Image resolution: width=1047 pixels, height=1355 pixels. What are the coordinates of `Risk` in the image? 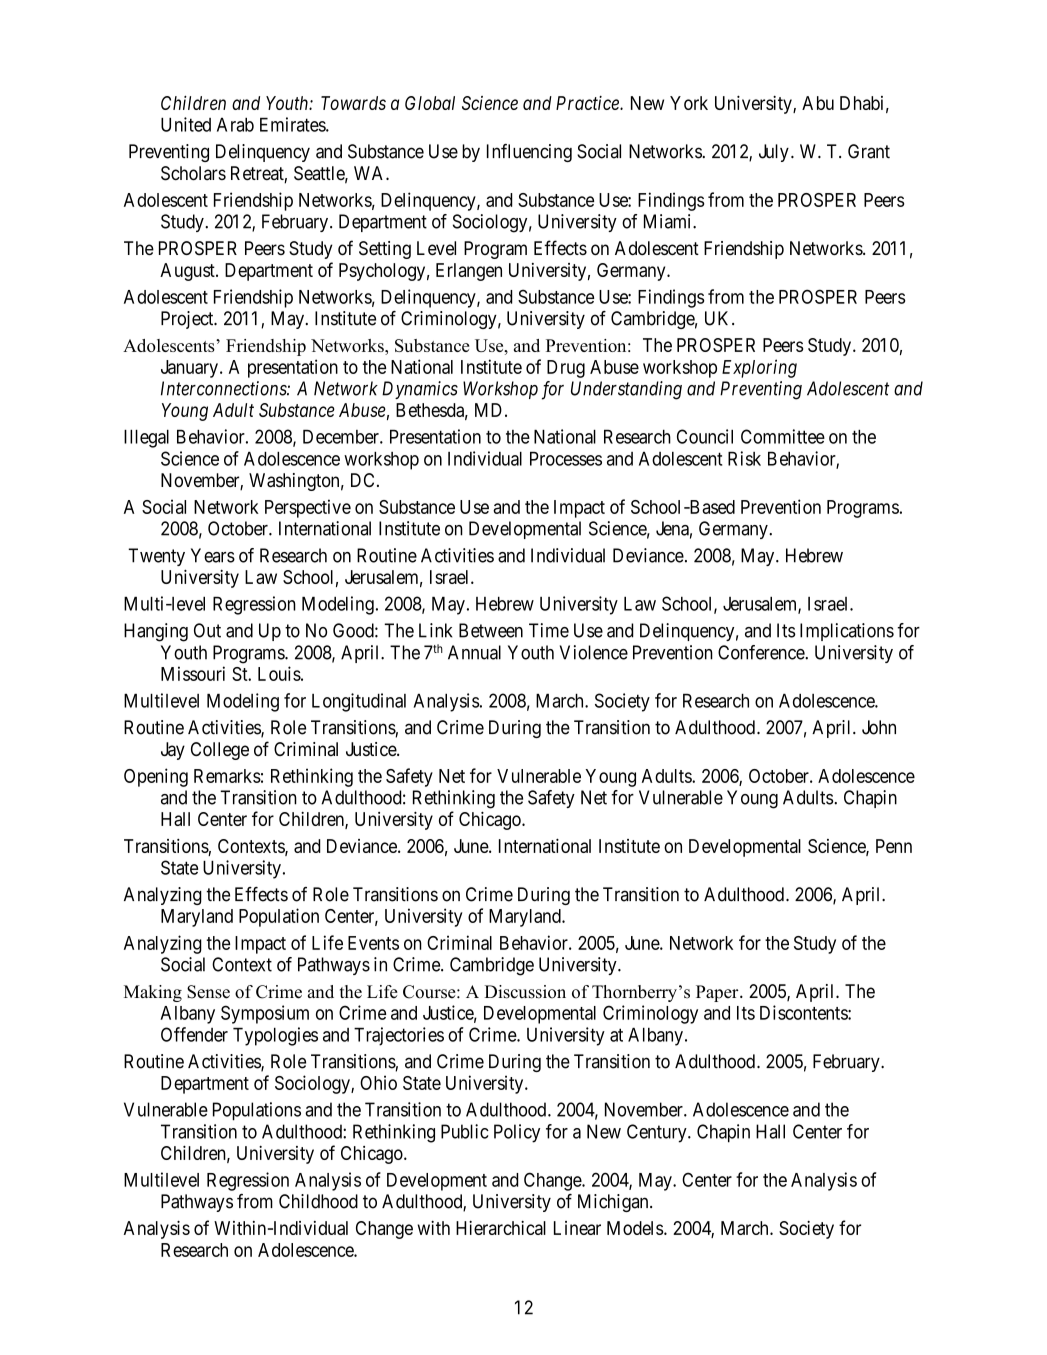 It's located at (744, 458).
